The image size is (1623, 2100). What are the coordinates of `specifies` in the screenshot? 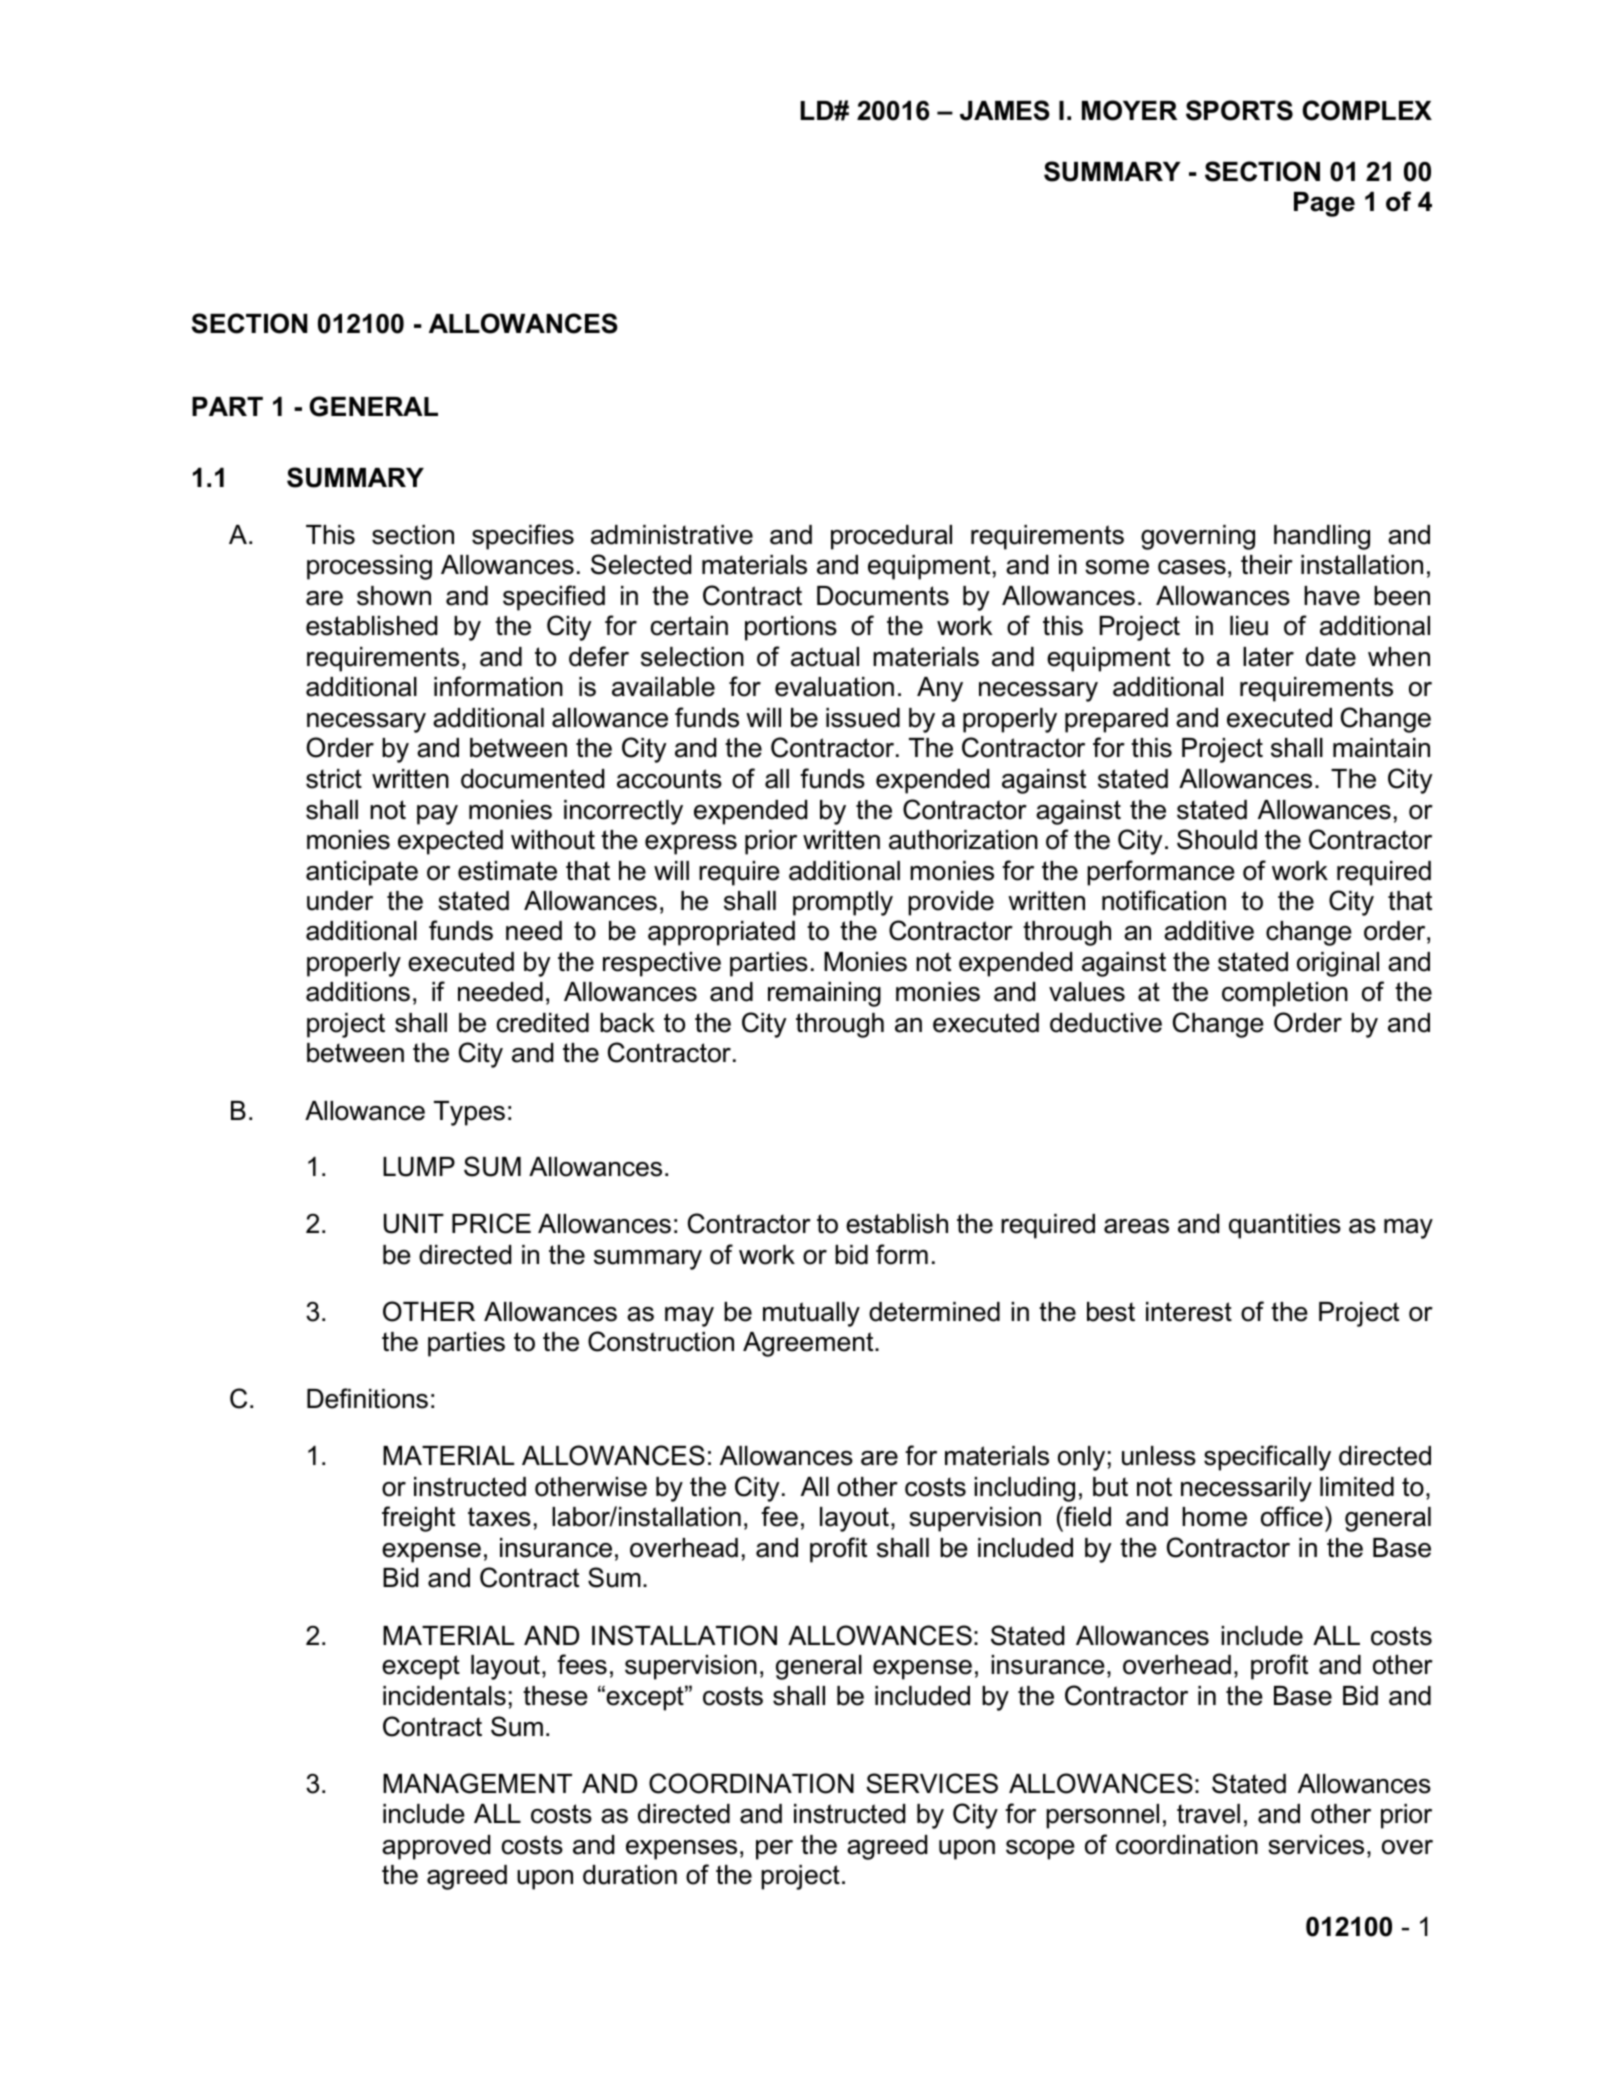 It's located at (523, 537).
